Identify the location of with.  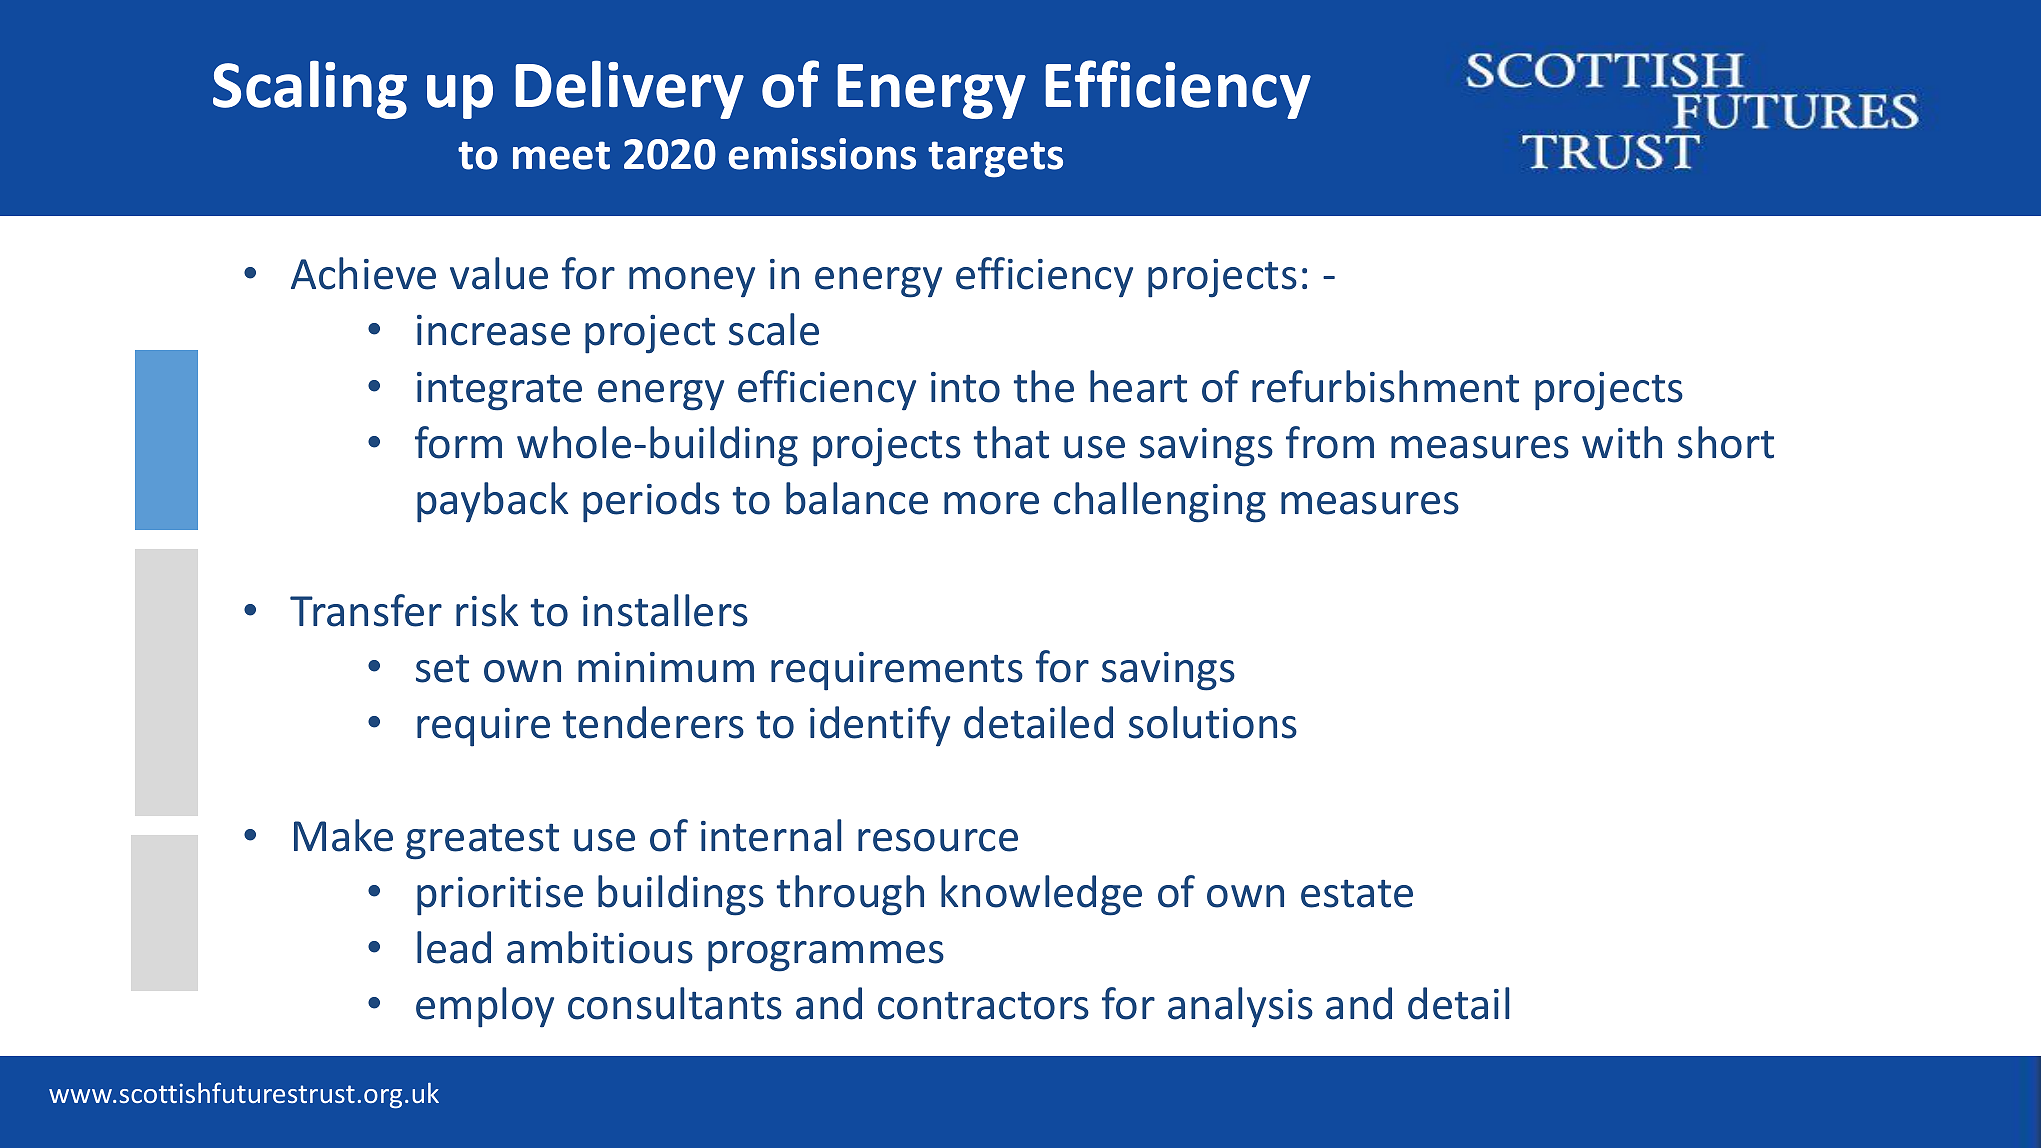
(1622, 442).
